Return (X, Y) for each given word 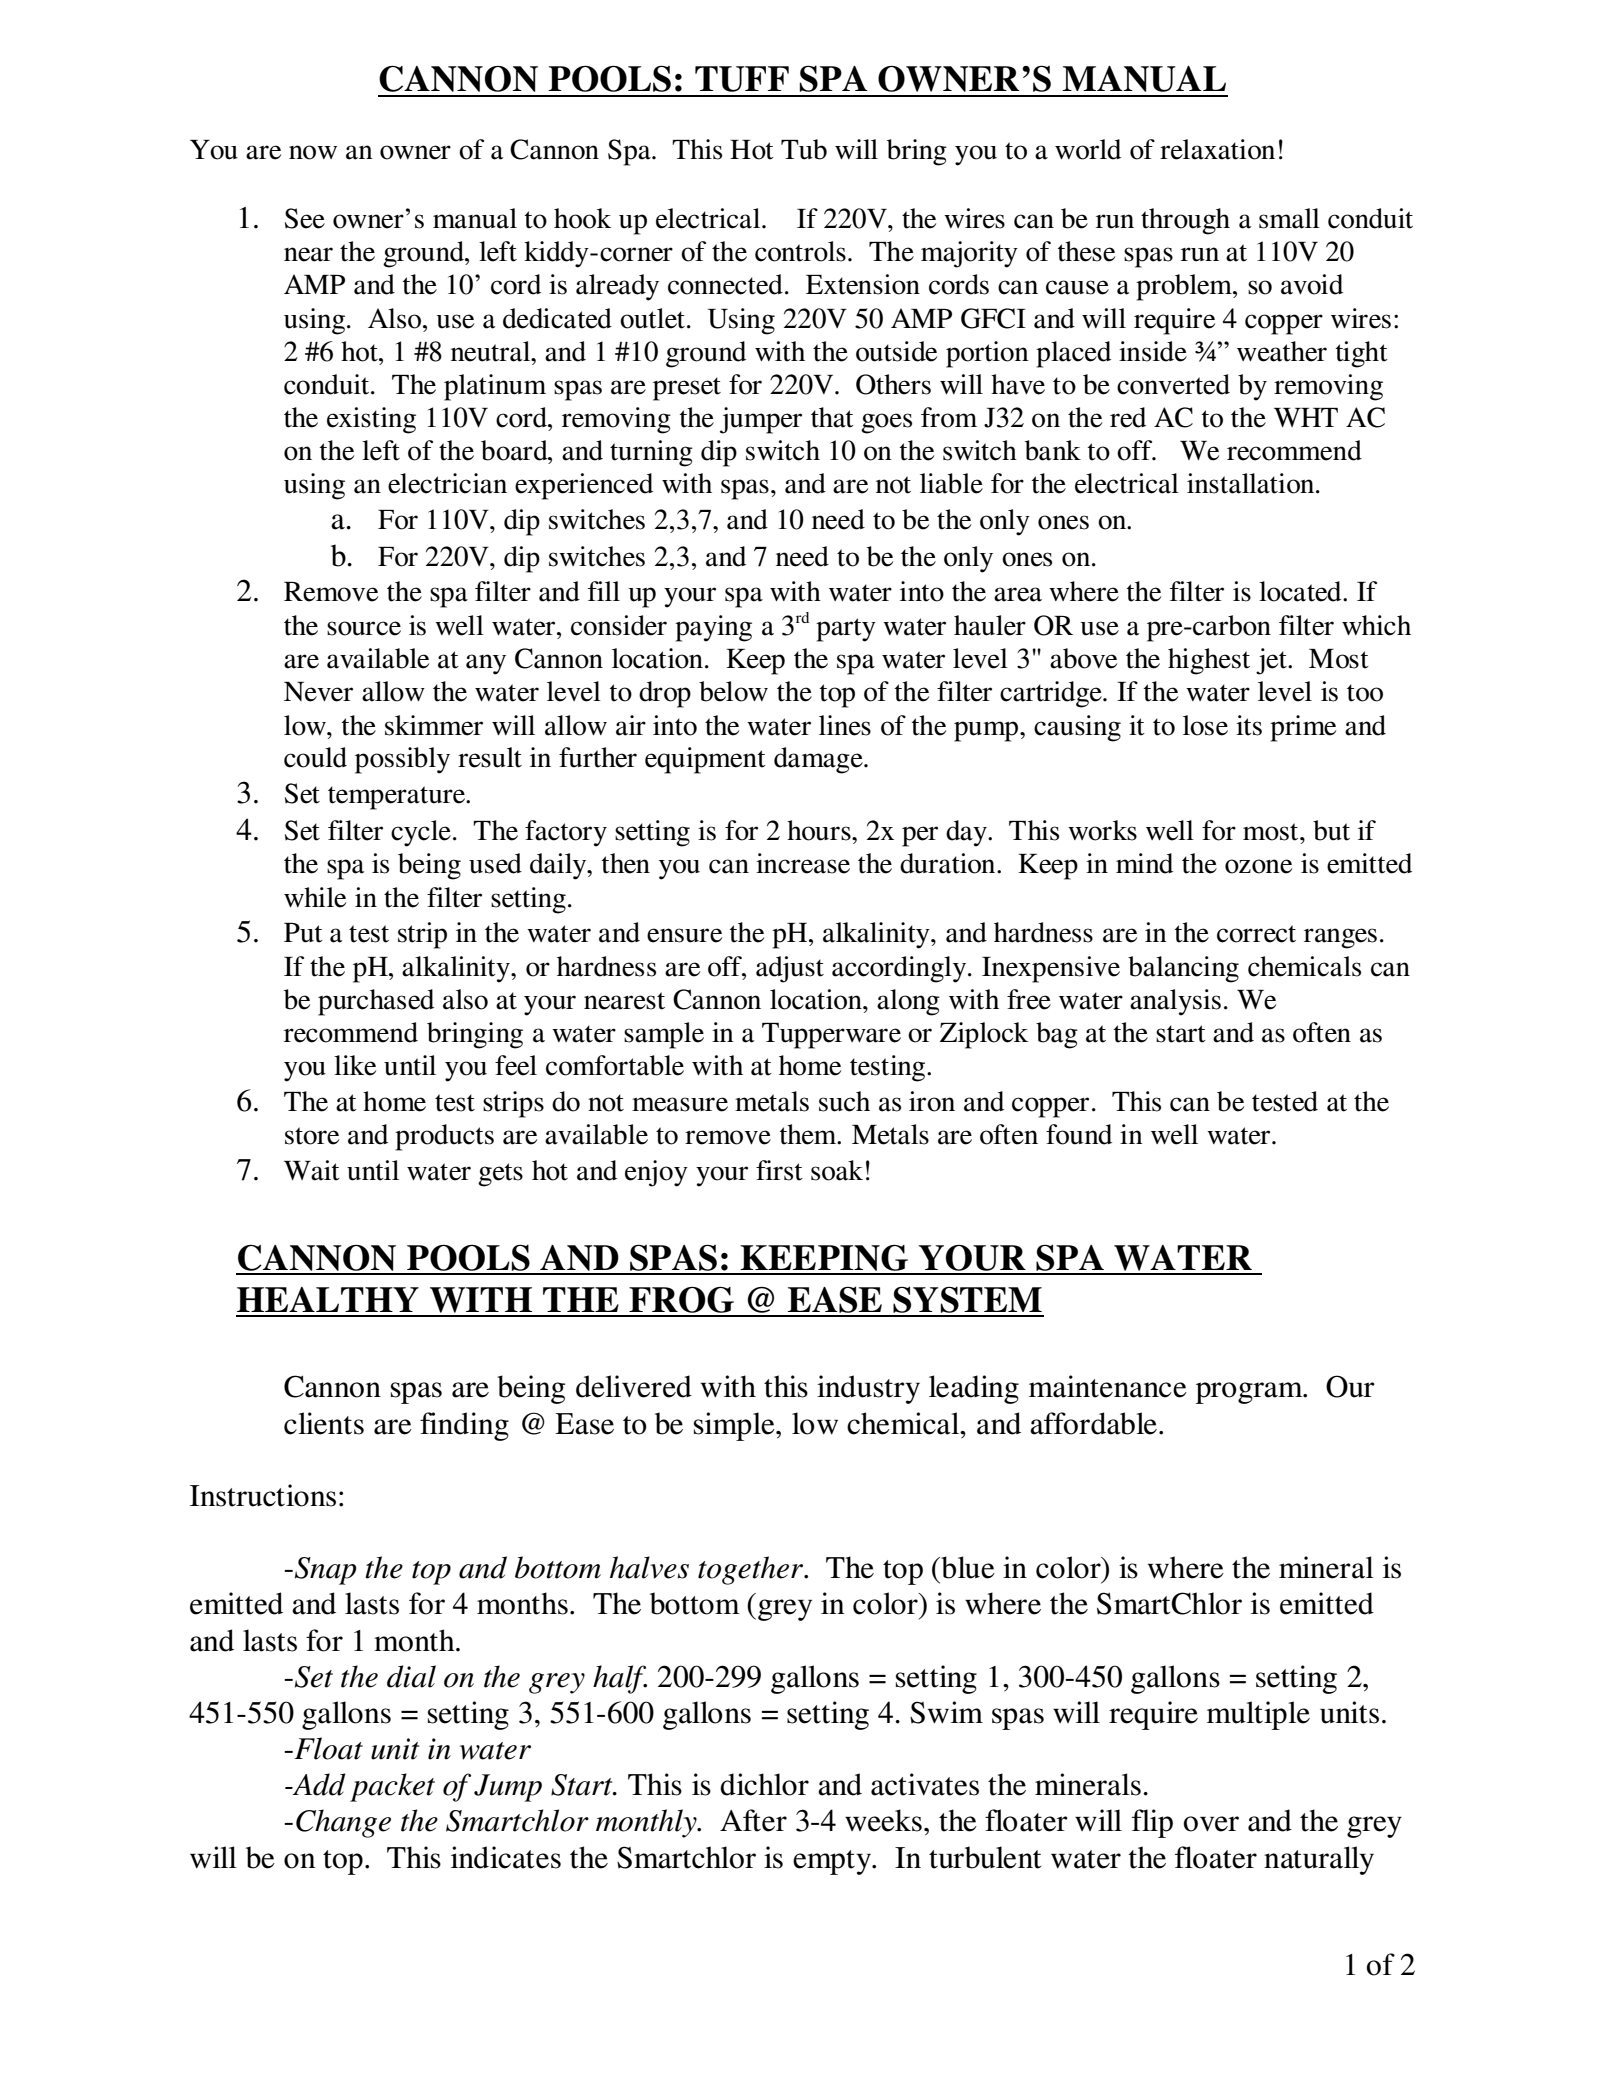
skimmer (434, 725)
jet (1272, 661)
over (1211, 1824)
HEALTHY (328, 1299)
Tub (804, 149)
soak (837, 1170)
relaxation (1217, 149)
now (313, 152)
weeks (883, 1820)
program (1250, 1393)
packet (392, 1787)
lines (845, 725)
